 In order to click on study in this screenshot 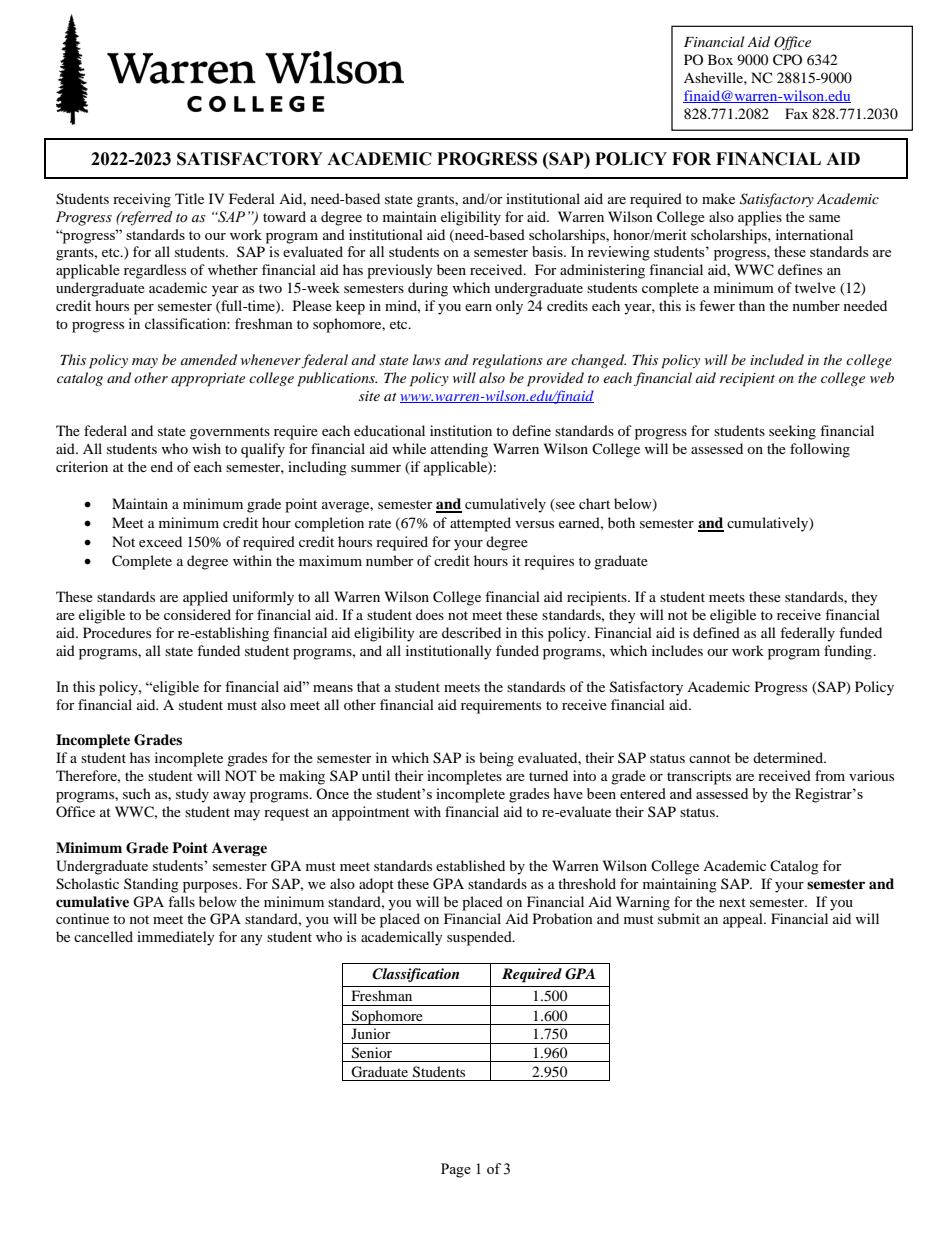, I will do `click(192, 795)`.
